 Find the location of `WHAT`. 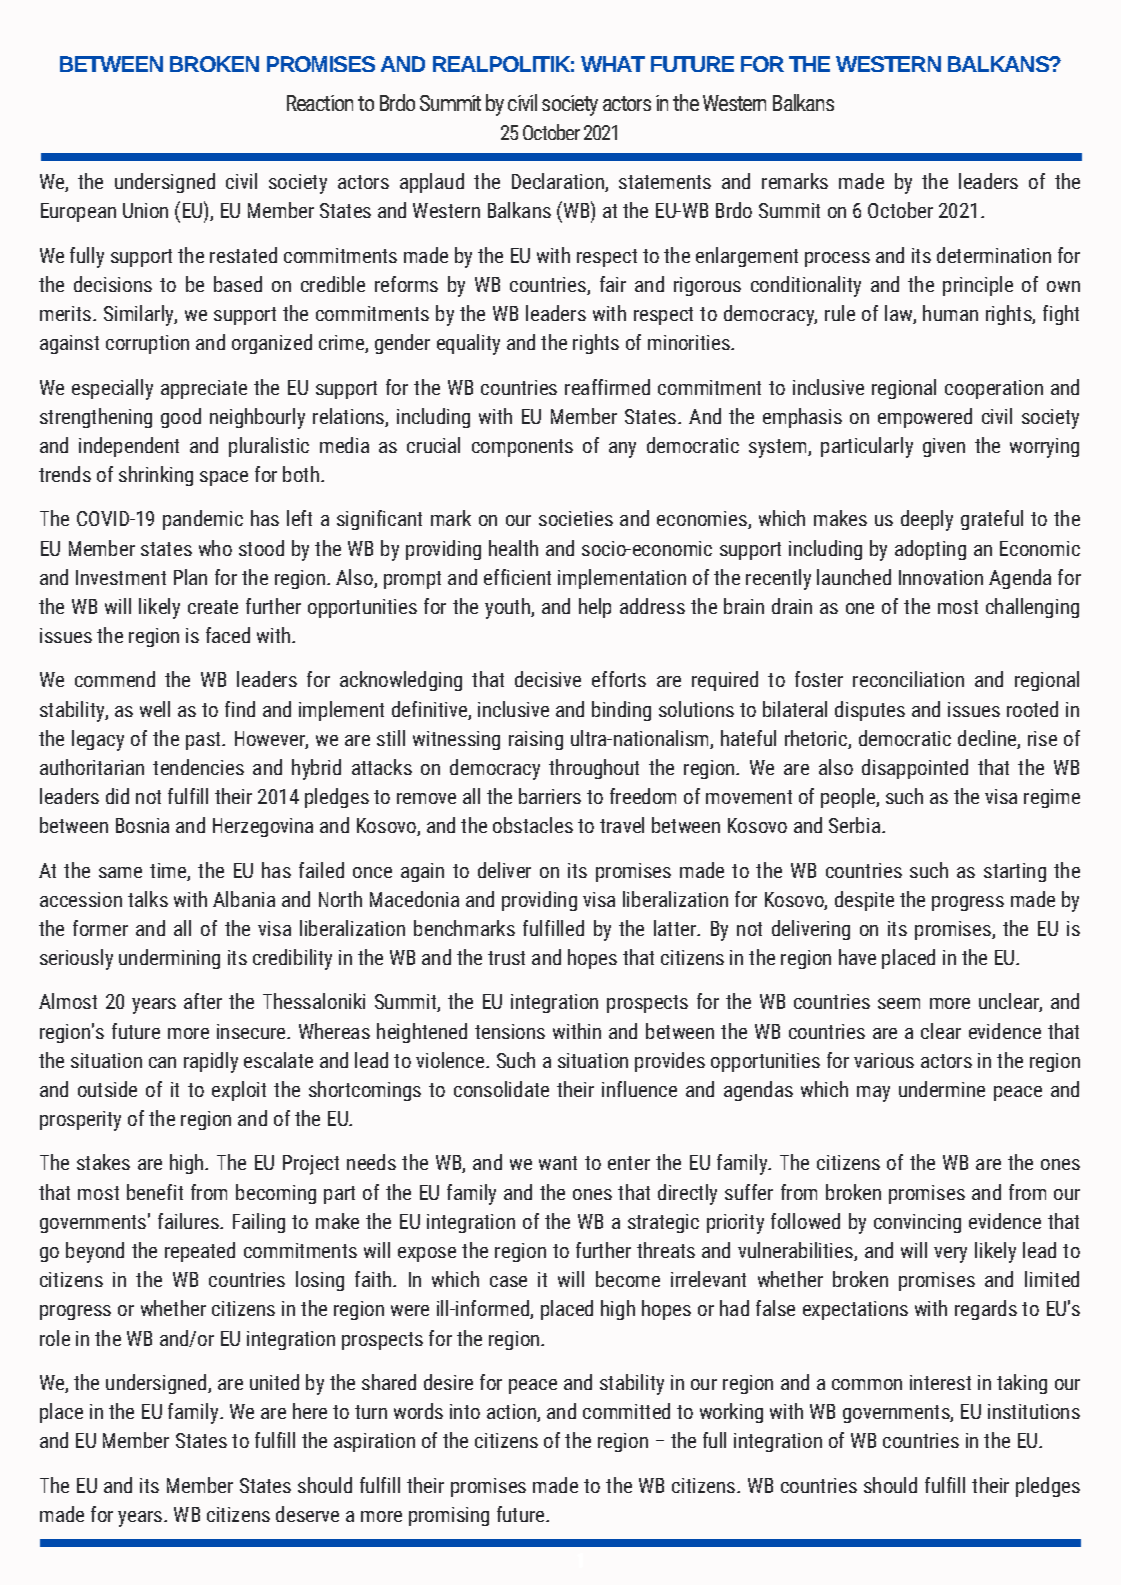

WHAT is located at coordinates (613, 64).
